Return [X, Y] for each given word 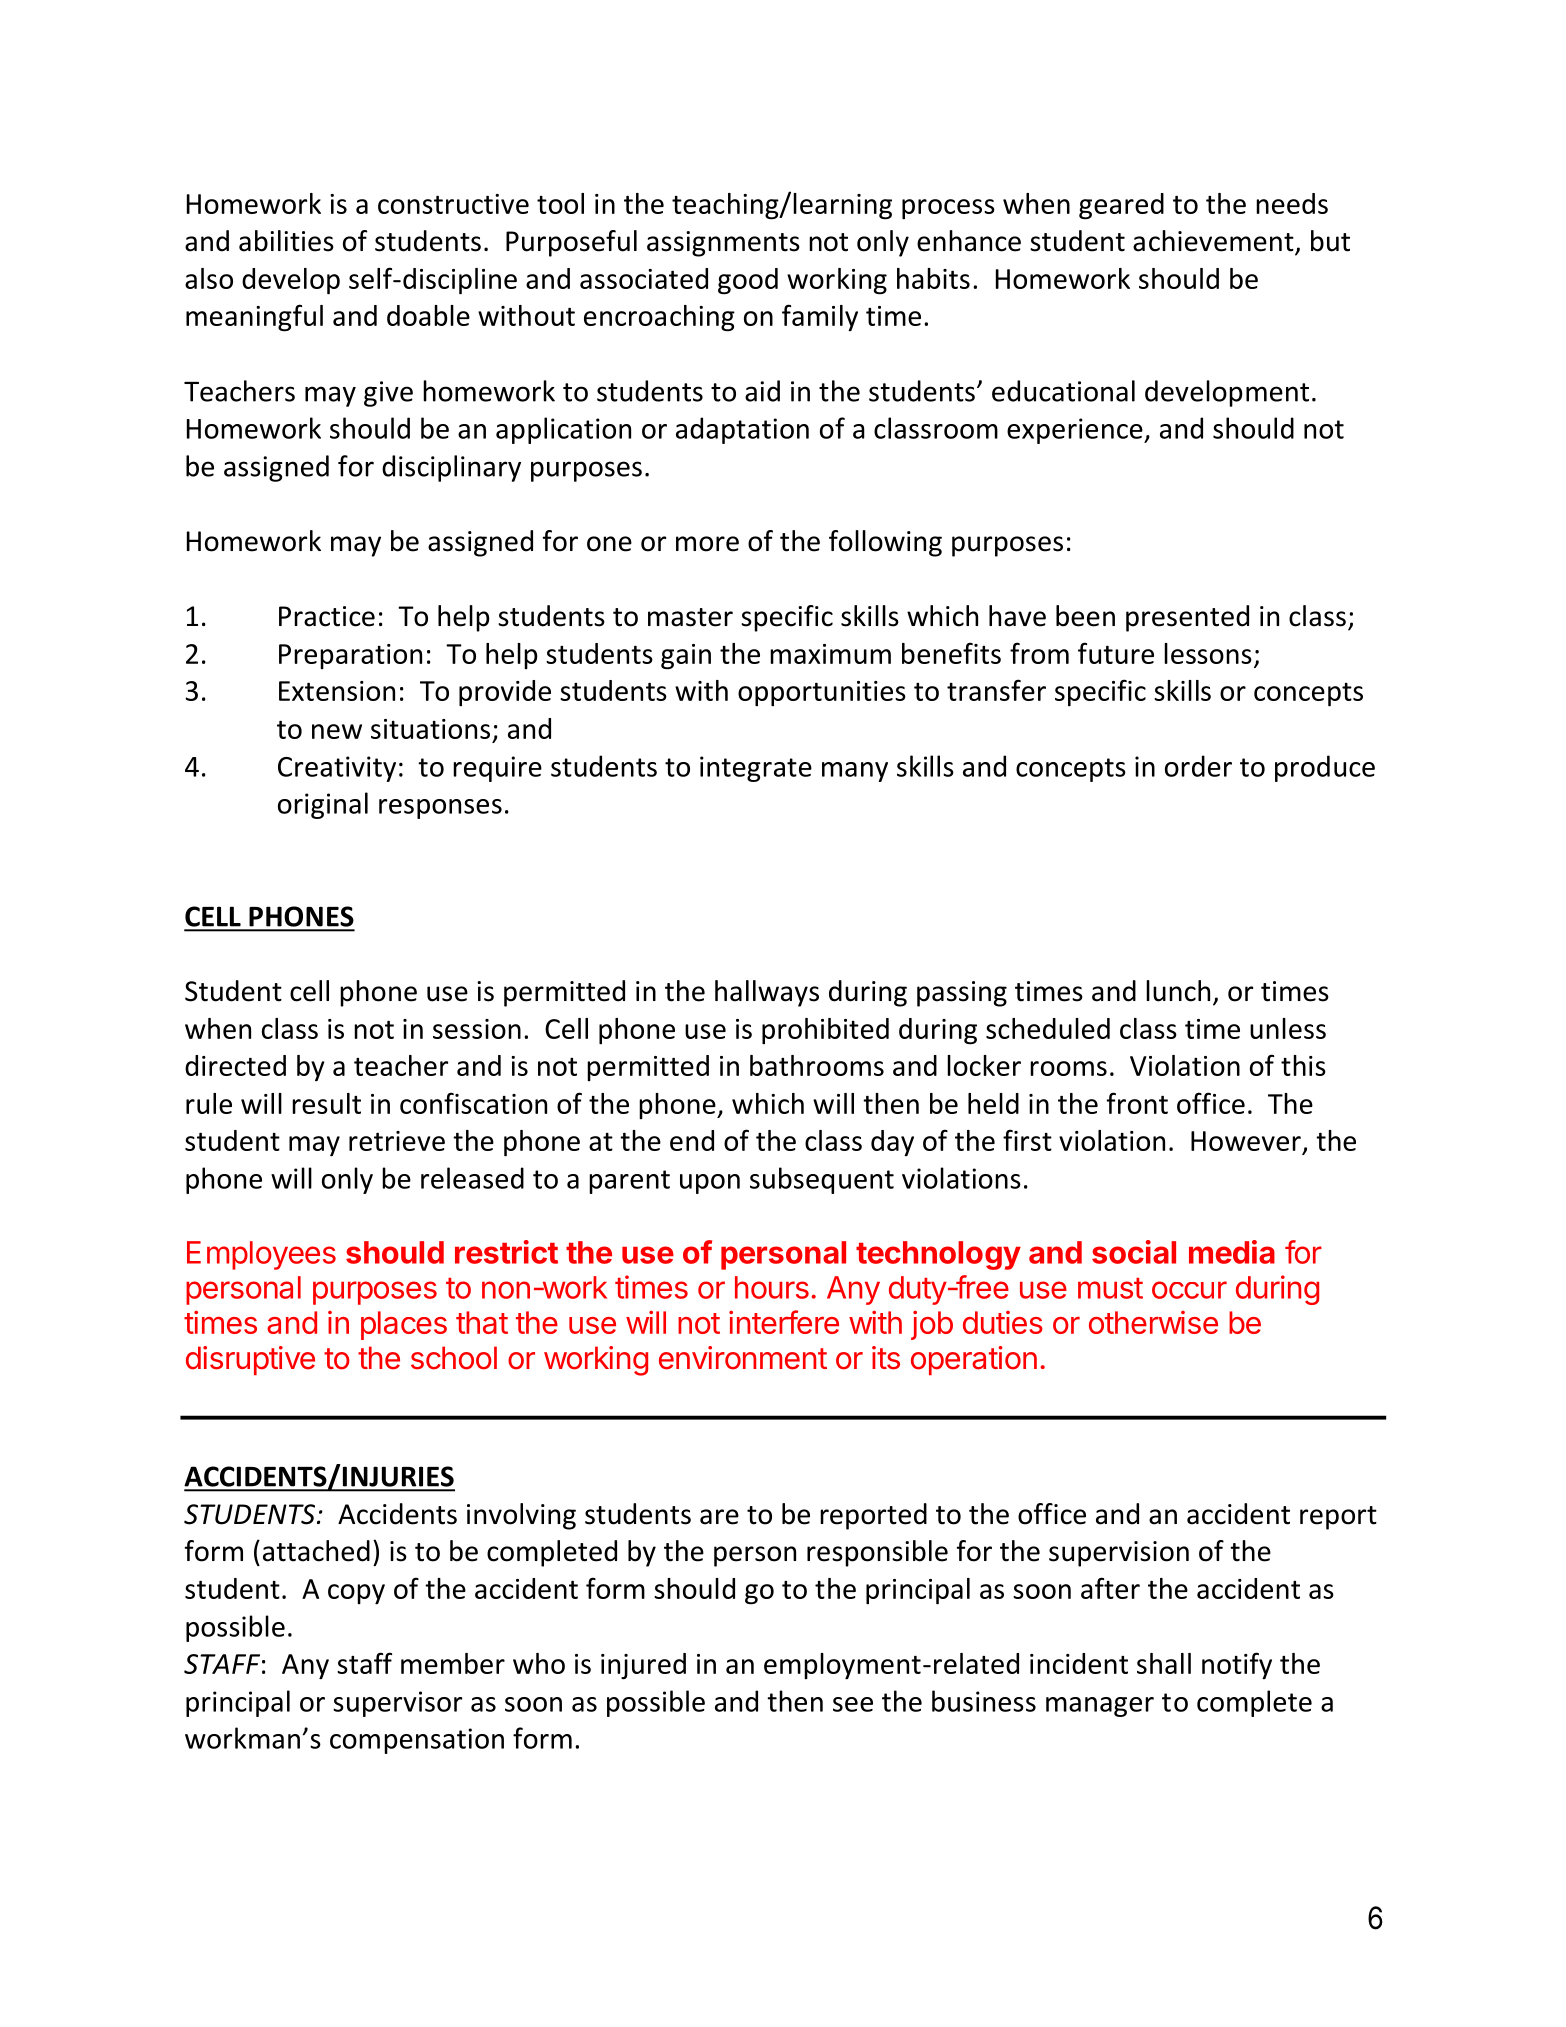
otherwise [1153, 1322]
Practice [327, 616]
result [326, 1103]
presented [1187, 618]
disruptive [250, 1360]
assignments [723, 244]
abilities [286, 241]
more [707, 544]
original [323, 805]
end [692, 1140]
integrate [756, 769]
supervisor [397, 1704]
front [1137, 1103]
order [1198, 766]
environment [743, 1358]
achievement [1214, 242]
